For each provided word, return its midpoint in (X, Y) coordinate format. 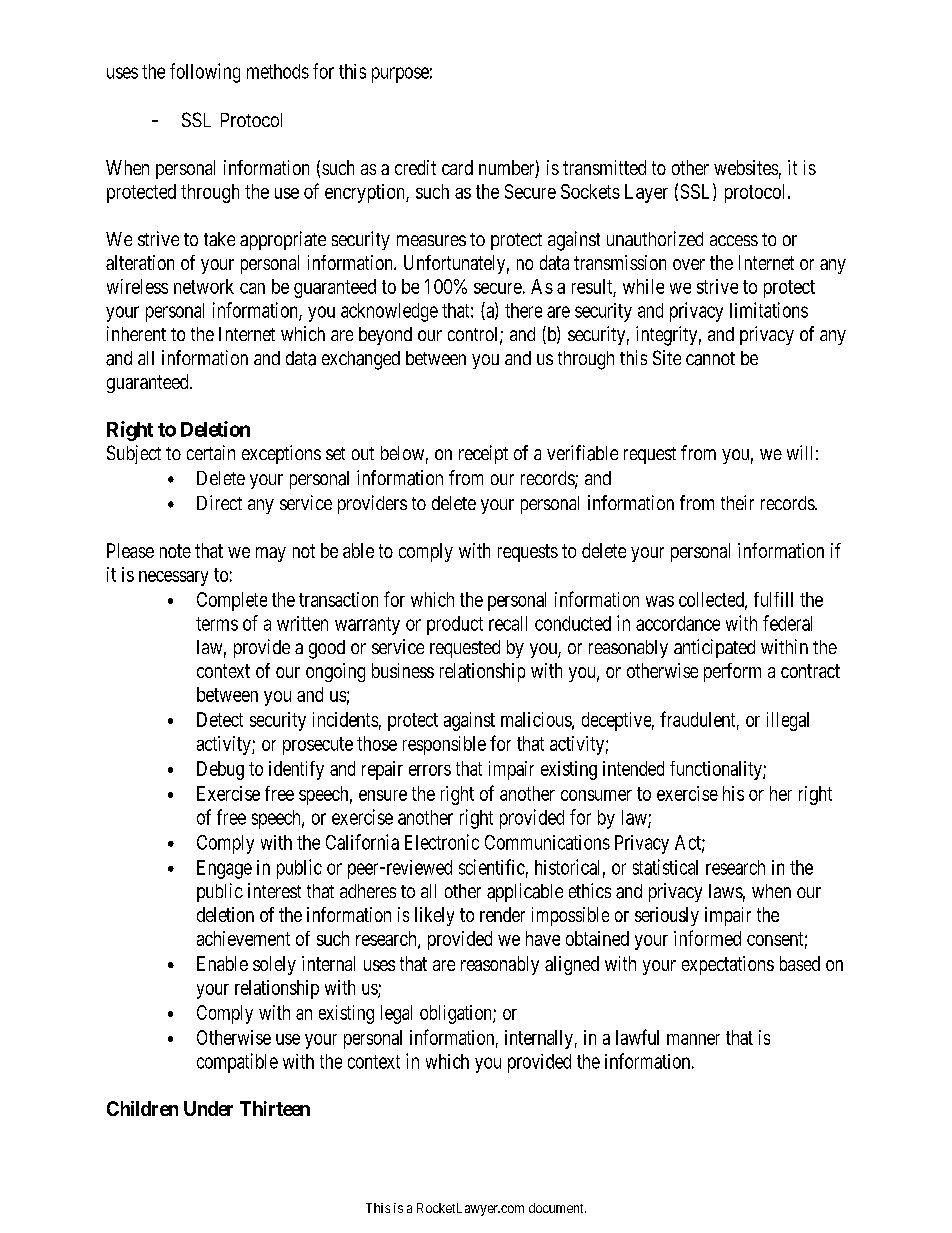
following (205, 73)
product (455, 625)
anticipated (714, 648)
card (457, 167)
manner (693, 1039)
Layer (646, 193)
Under (208, 1108)
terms (217, 624)
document (557, 1208)
